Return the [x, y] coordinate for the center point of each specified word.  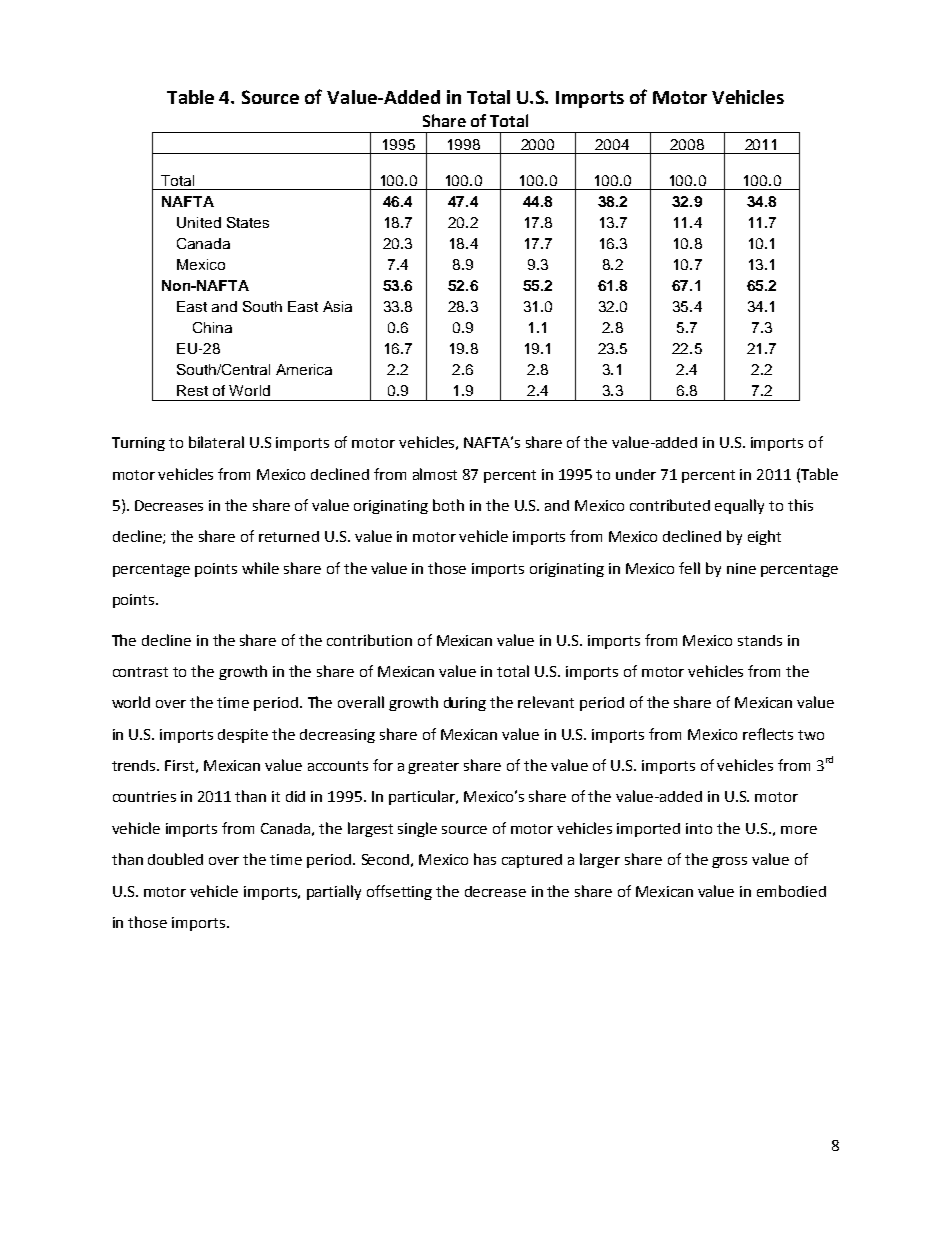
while [260, 568]
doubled [175, 859]
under [636, 474]
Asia [337, 306]
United [199, 222]
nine [741, 568]
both [448, 505]
